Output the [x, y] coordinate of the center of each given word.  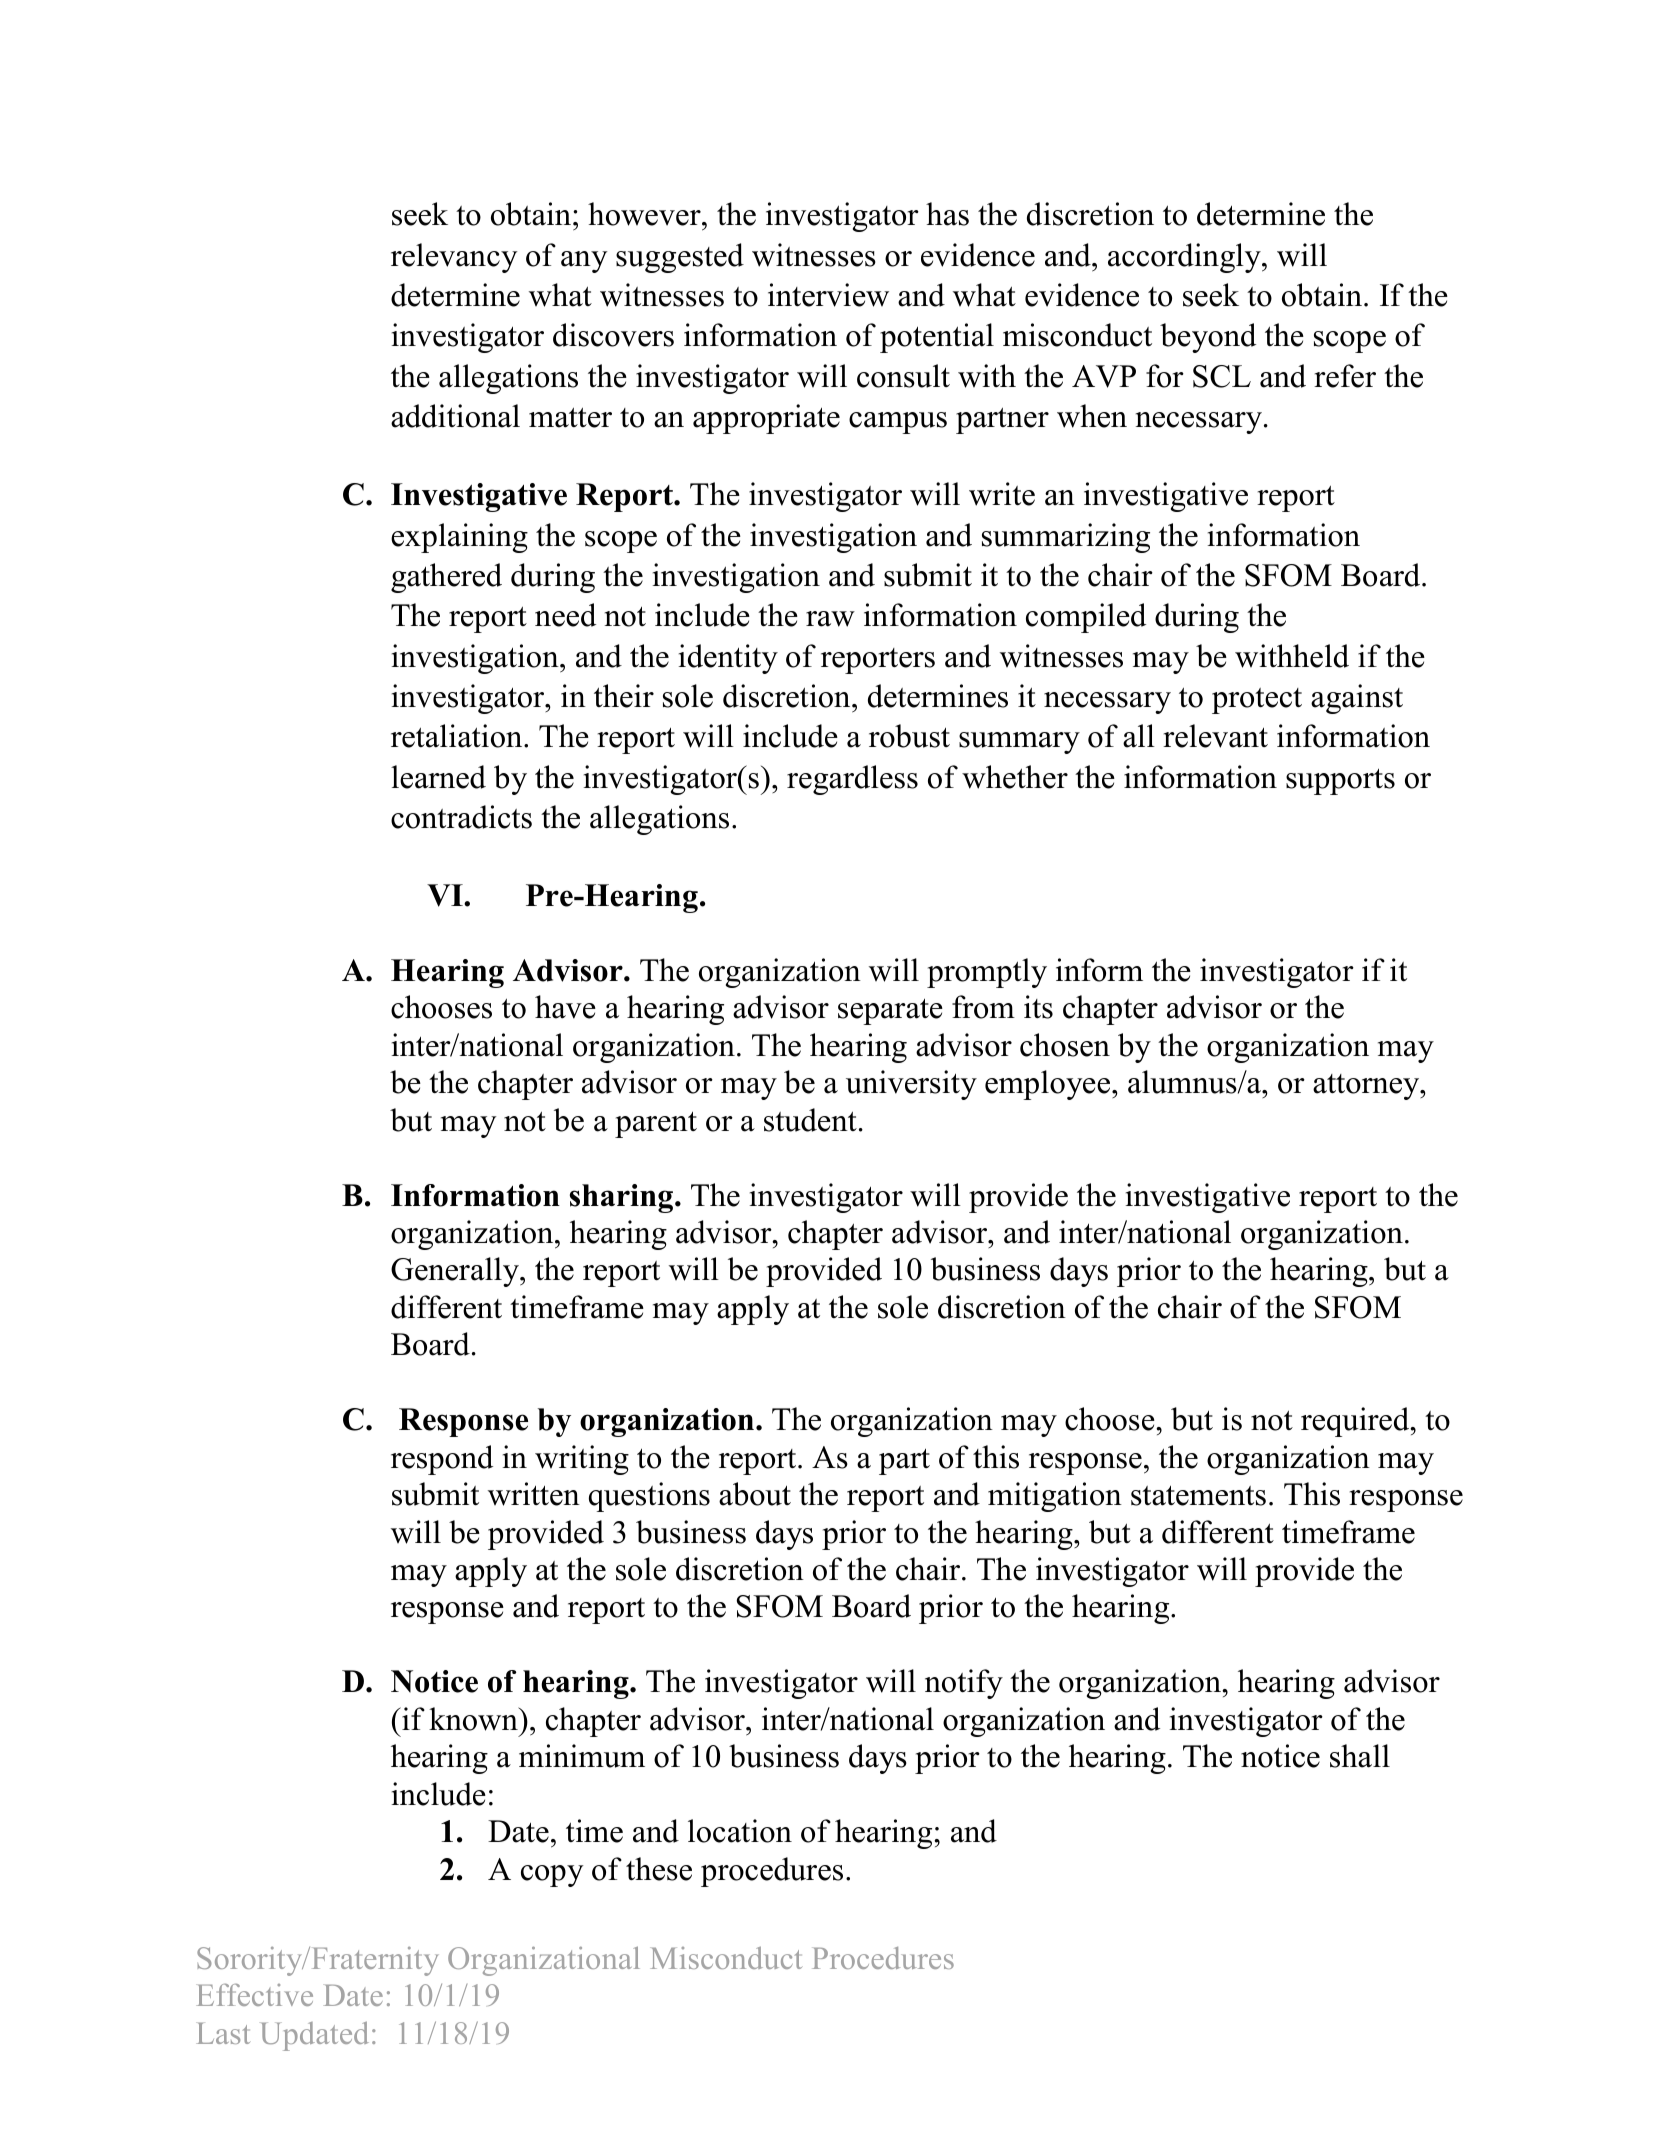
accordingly [1185, 258]
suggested [680, 258]
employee [1049, 1085]
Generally [456, 1272]
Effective [254, 1995]
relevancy [454, 258]
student [810, 1120]
